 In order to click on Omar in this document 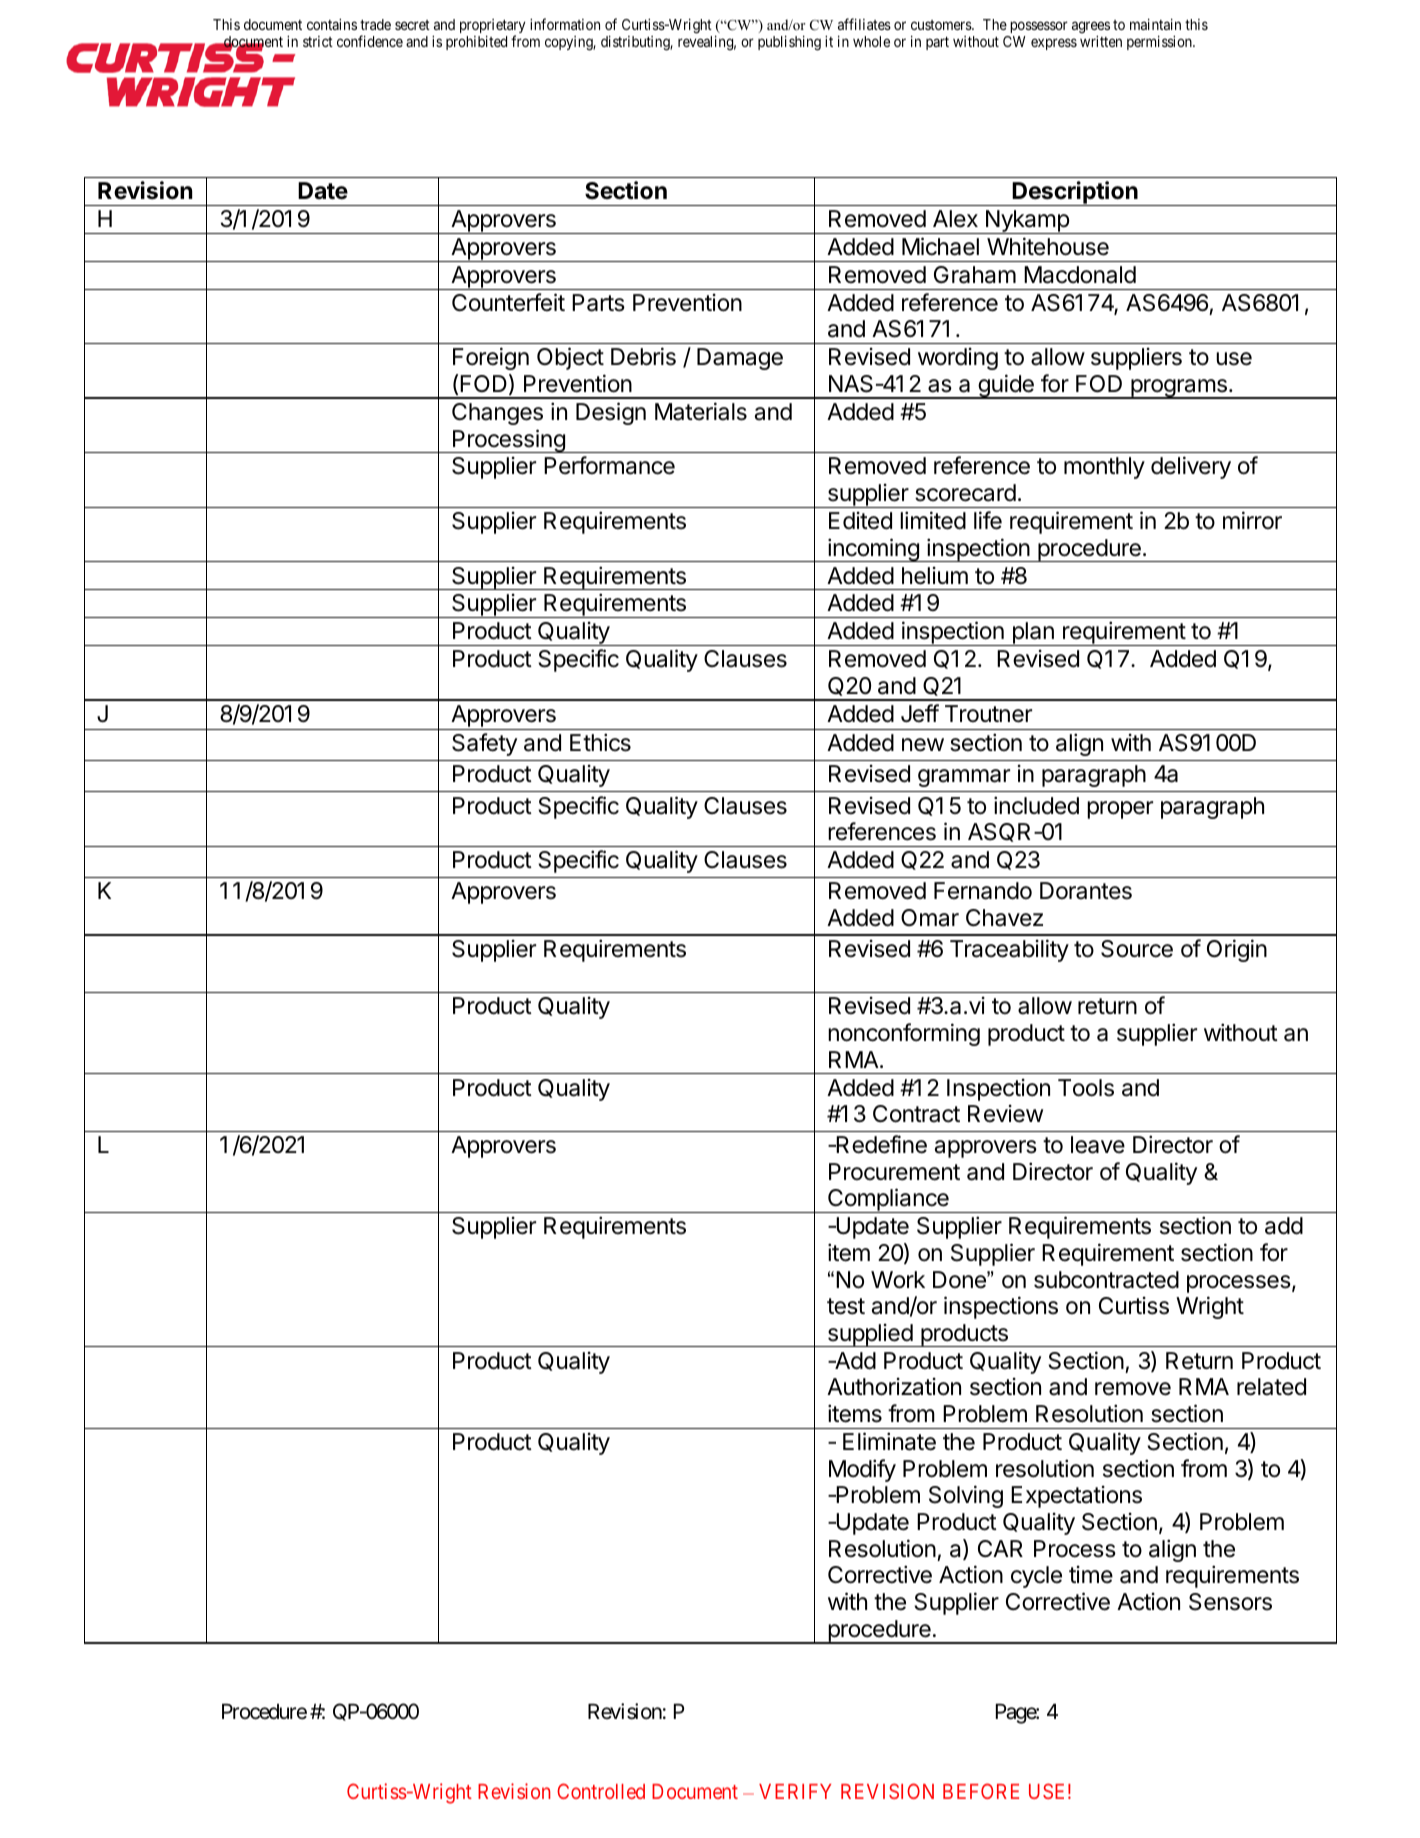, I will do `click(930, 918)`.
